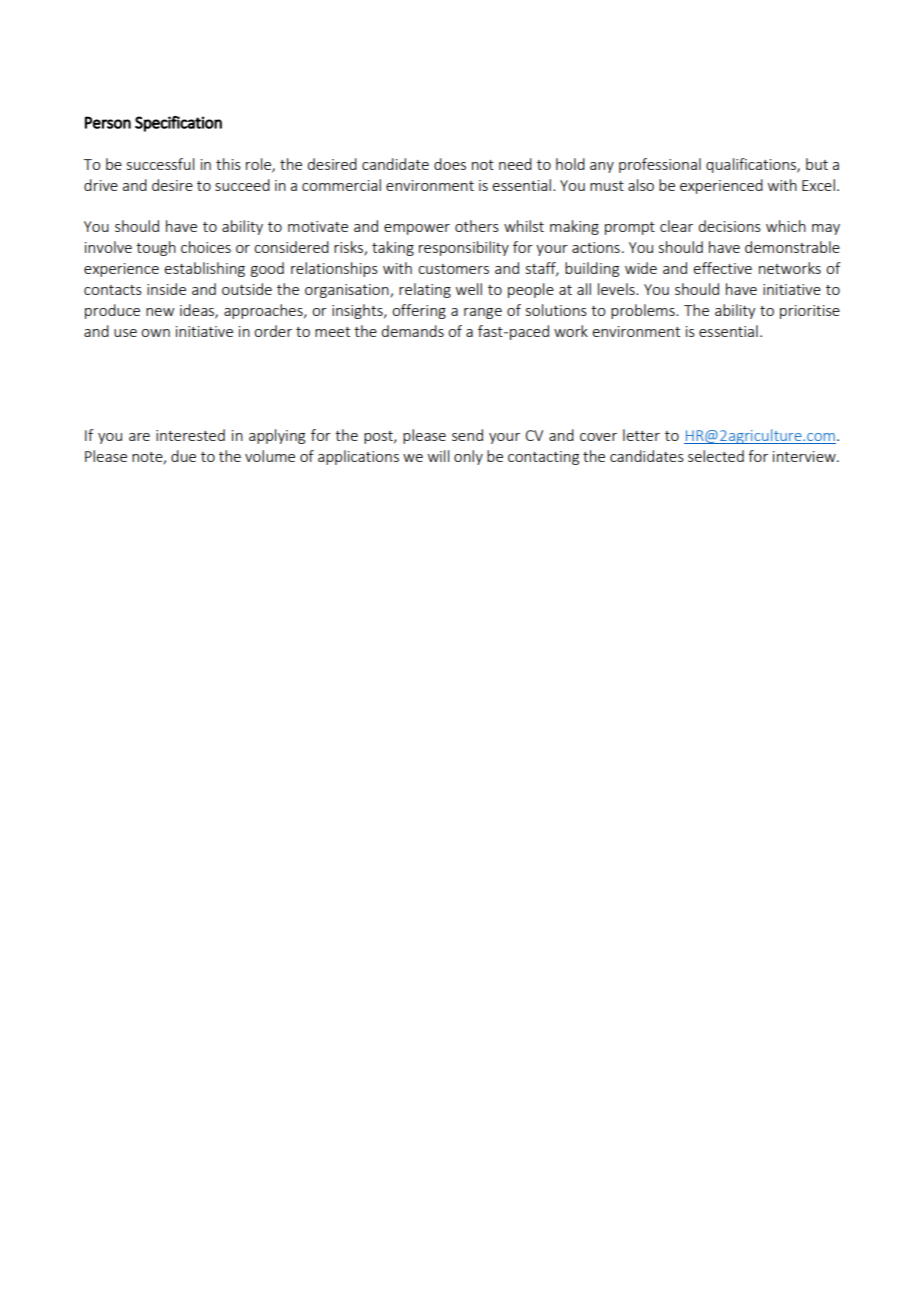 The height and width of the screenshot is (1308, 924). What do you see at coordinates (469, 289) in the screenshot?
I see `well` at bounding box center [469, 289].
